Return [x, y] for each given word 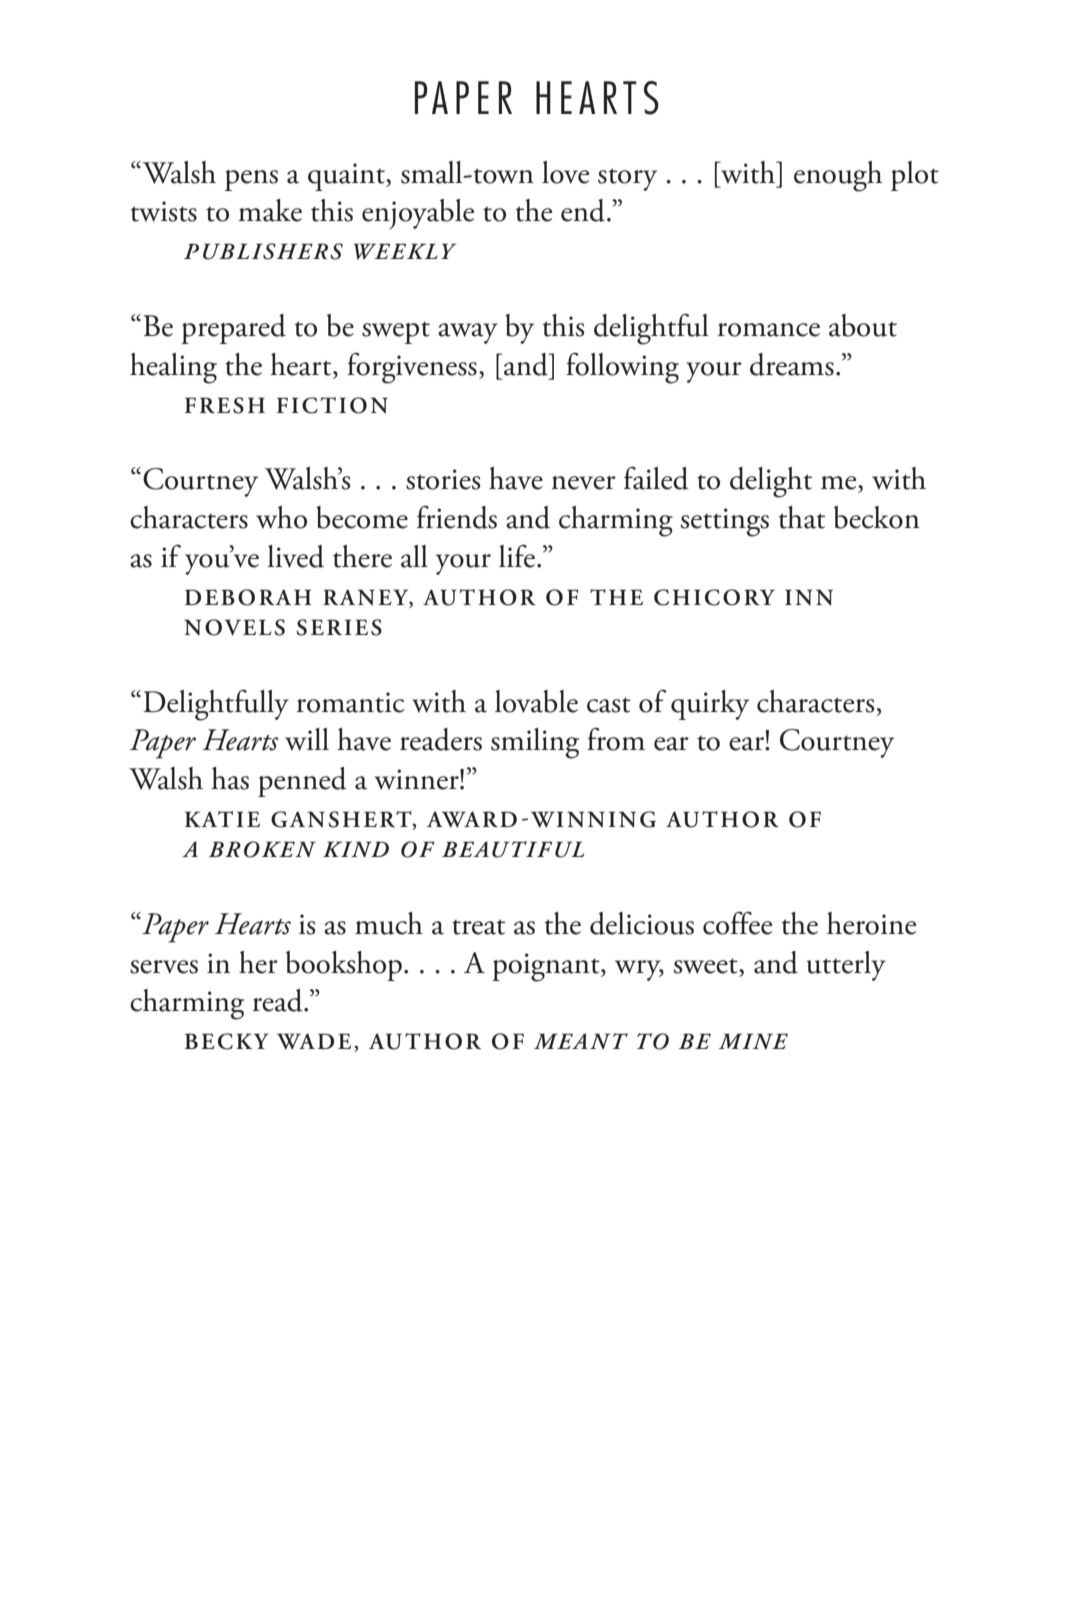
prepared [233, 329]
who [281, 517]
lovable [536, 701]
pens [251, 180]
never [584, 483]
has [230, 778]
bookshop [344, 966]
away [468, 333]
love [565, 172]
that [801, 517]
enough [838, 176]
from [616, 739]
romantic [351, 702]
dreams [792, 364]
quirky [710, 705]
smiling [535, 743]
